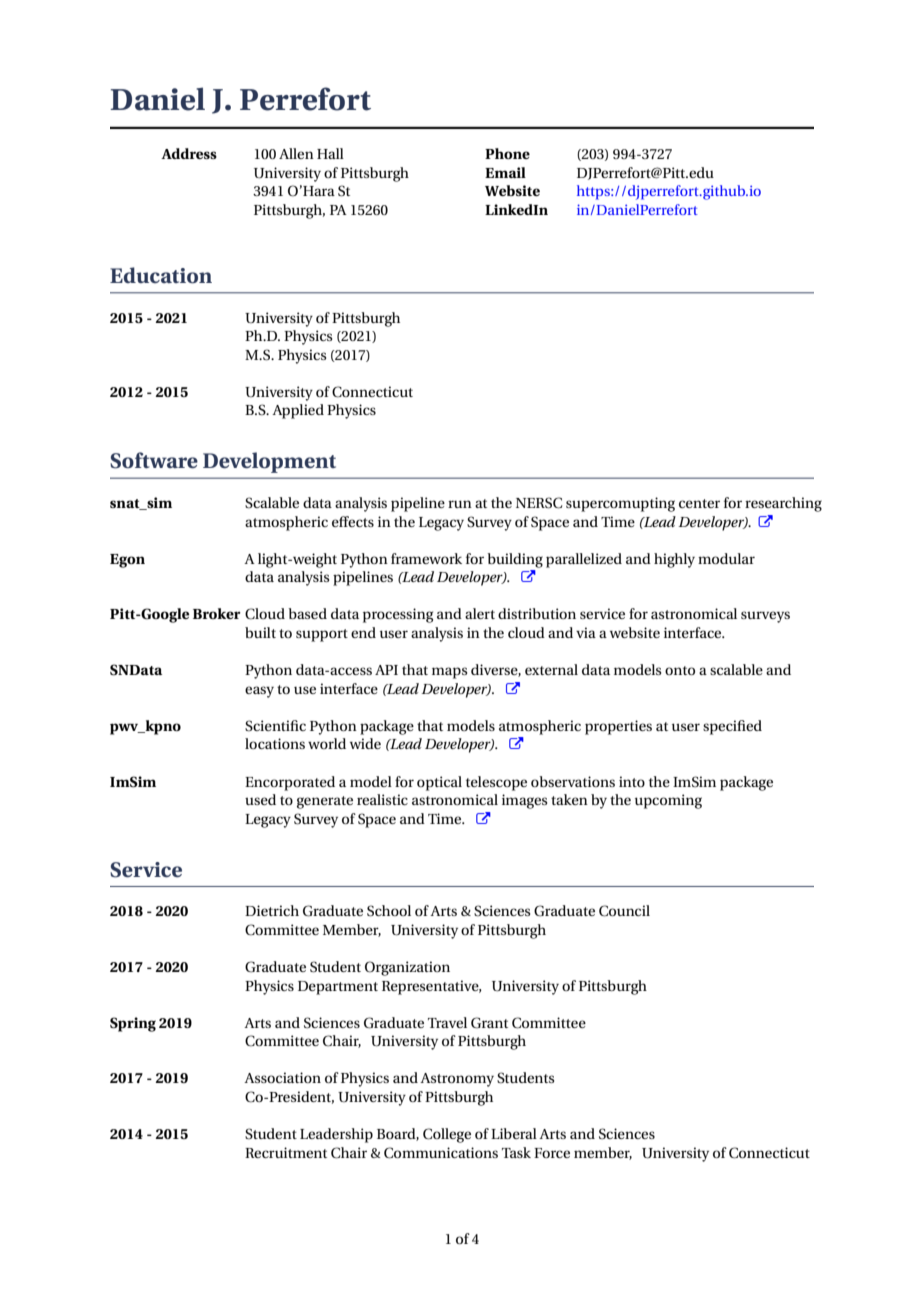  What do you see at coordinates (449, 673) in the screenshot?
I see `maps` at bounding box center [449, 673].
